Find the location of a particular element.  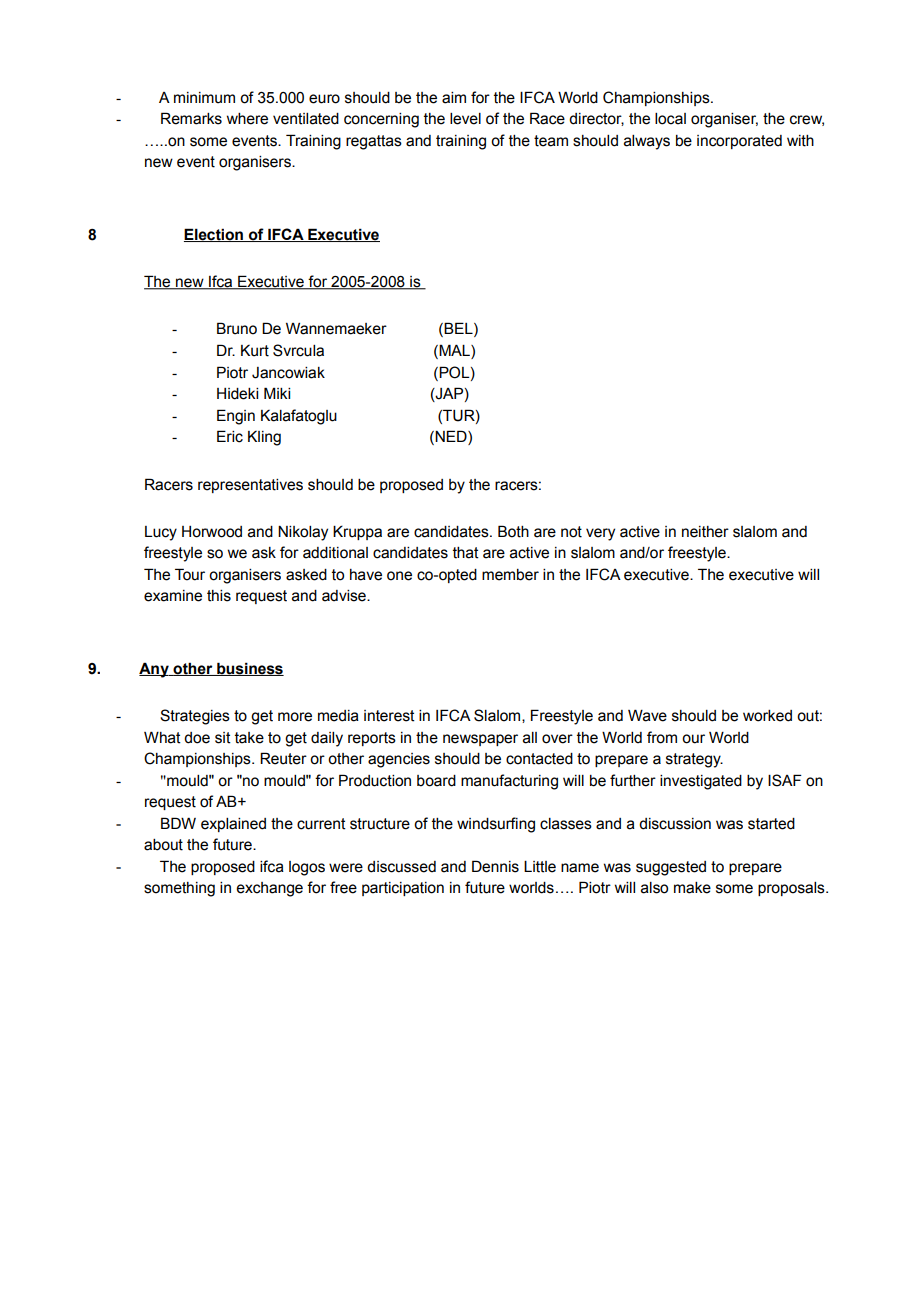

level is located at coordinates (465, 119).
